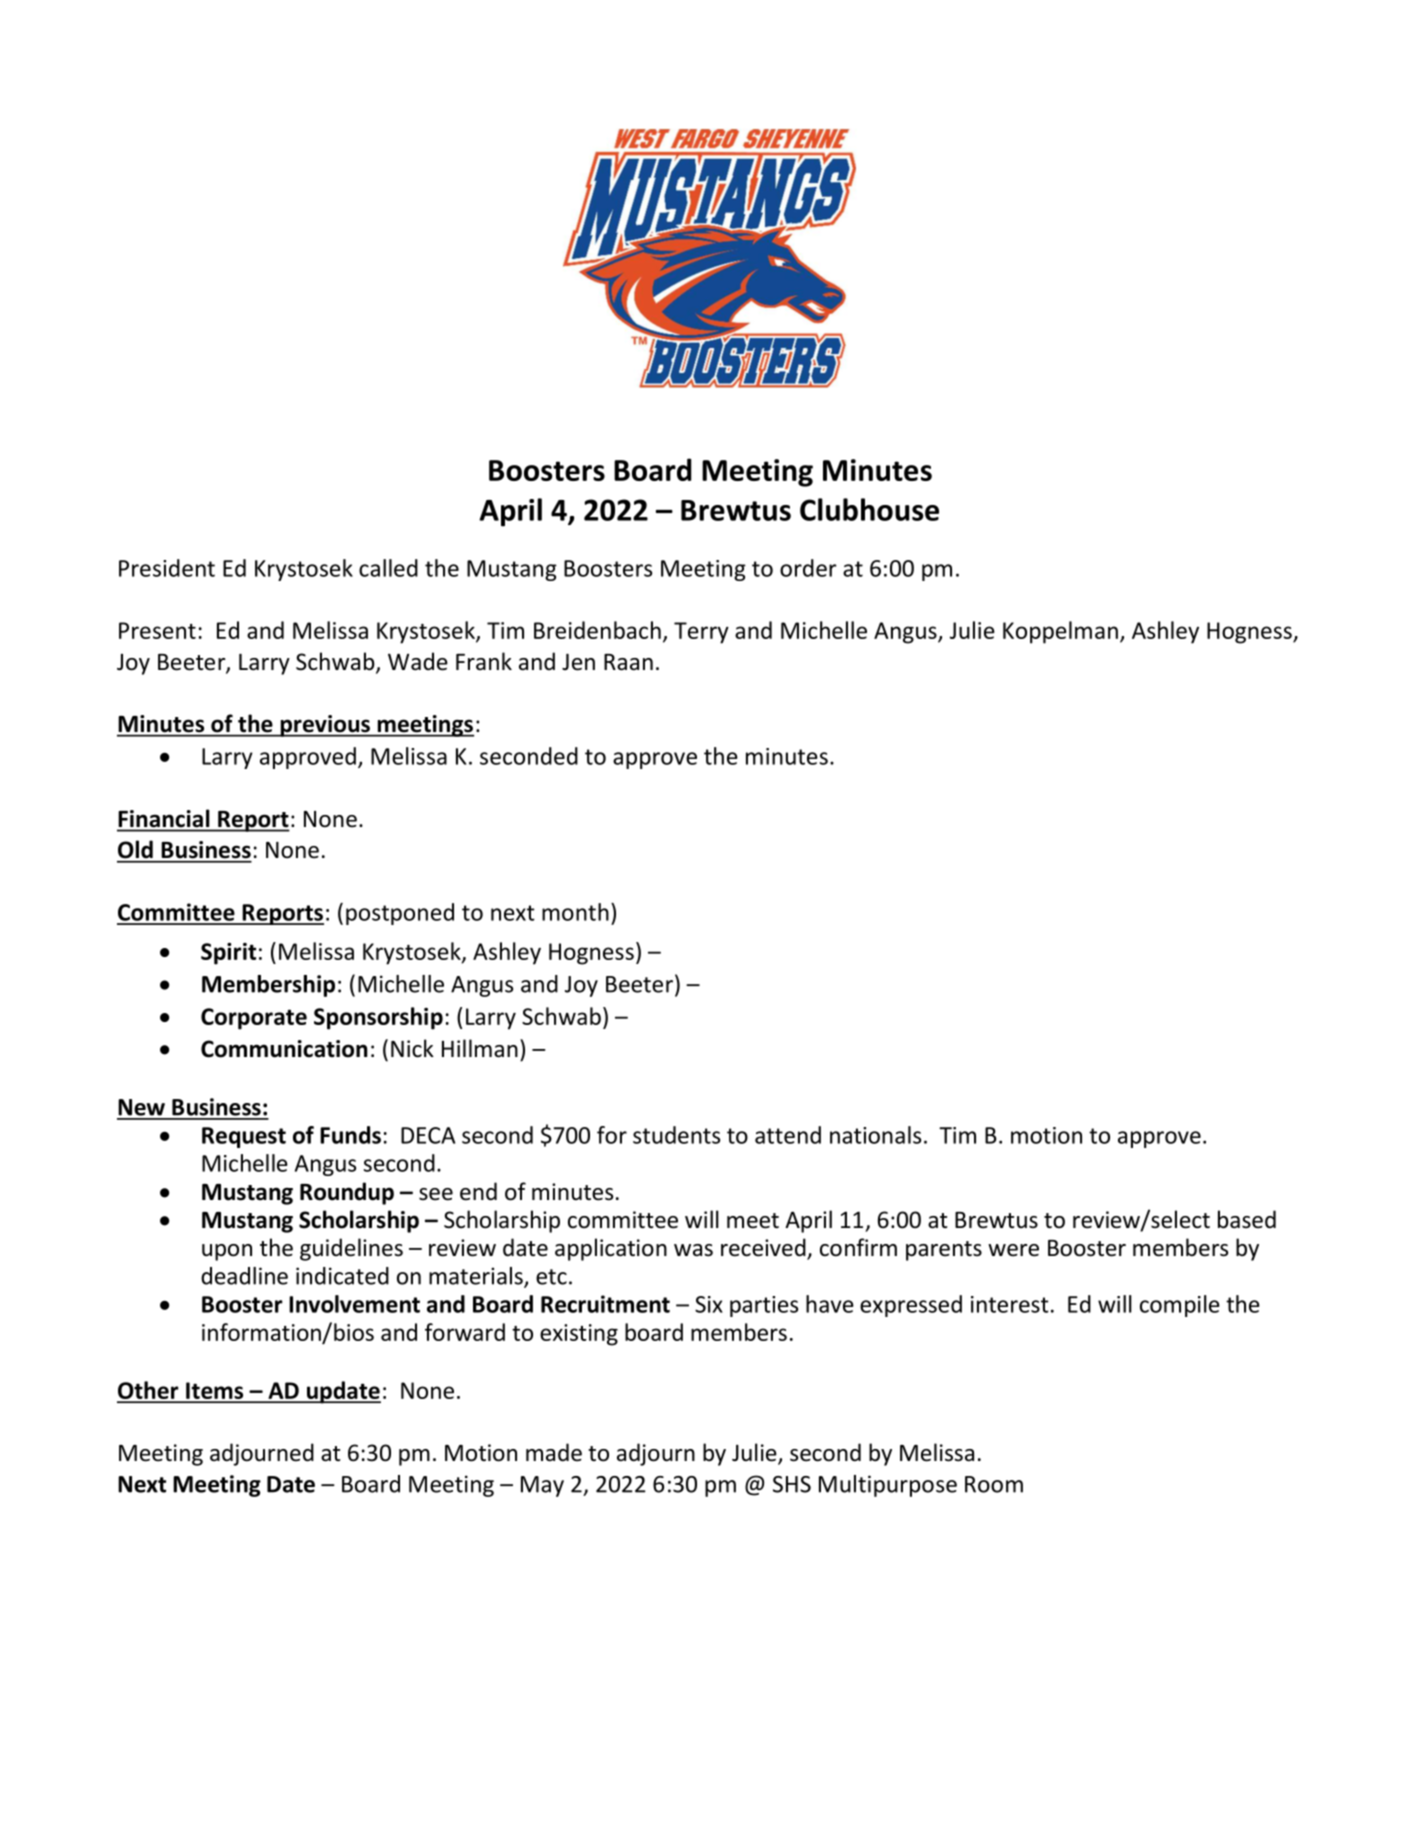 The width and height of the document is (1420, 1837). I want to click on nationals, so click(875, 1135).
